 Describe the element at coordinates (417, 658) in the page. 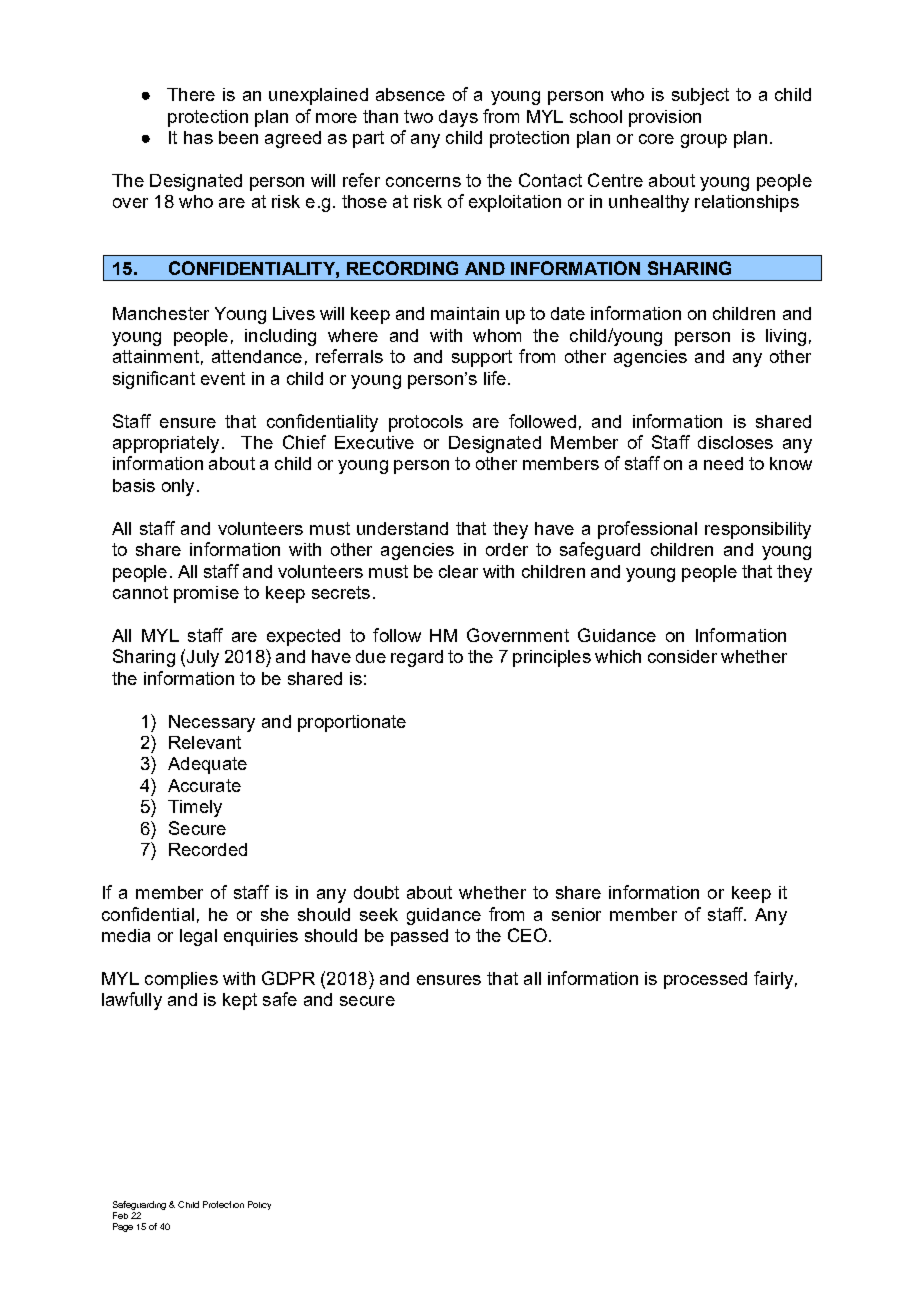

I see `regard` at that location.
